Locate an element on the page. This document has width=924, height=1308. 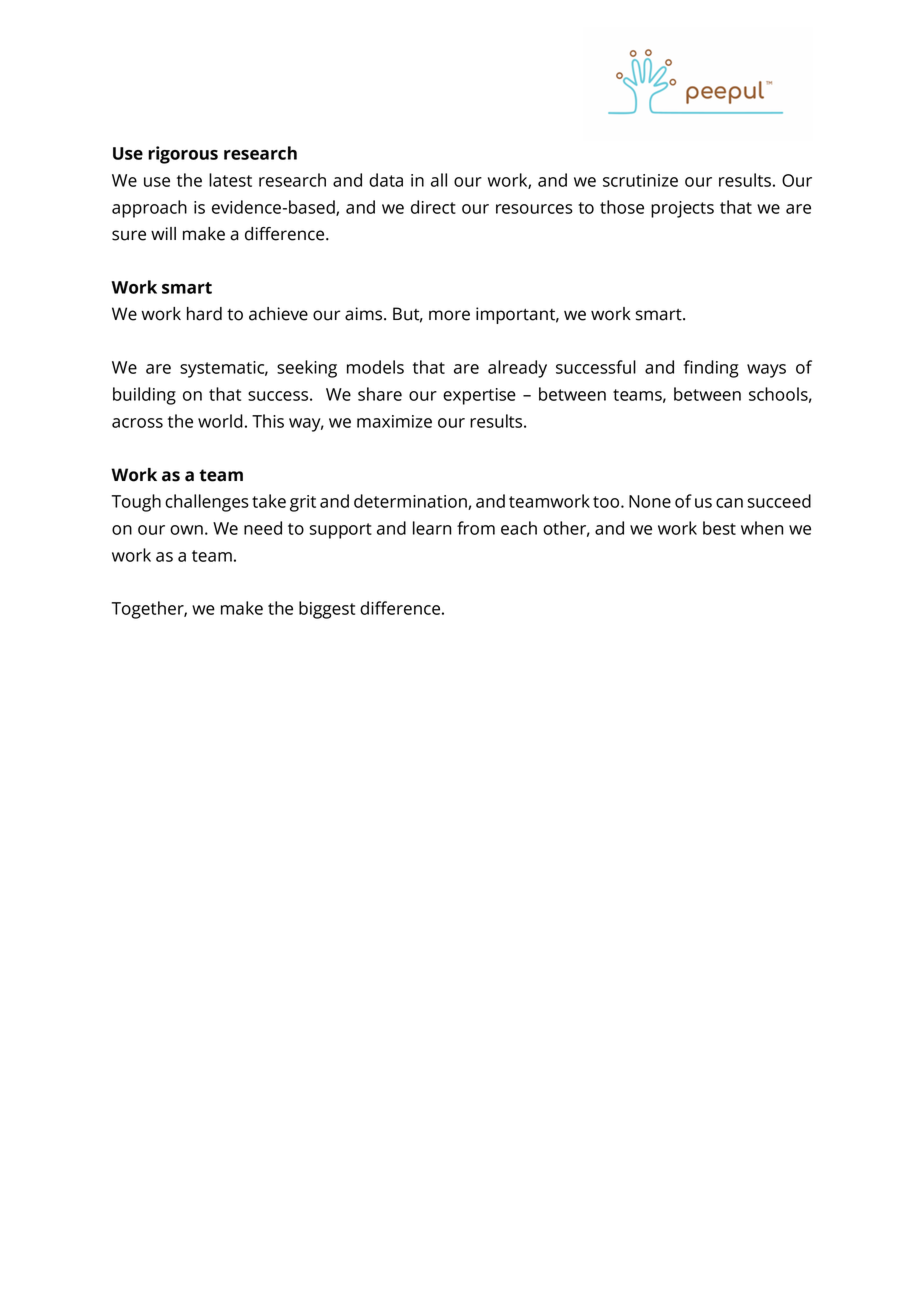
world is located at coordinates (220, 421).
